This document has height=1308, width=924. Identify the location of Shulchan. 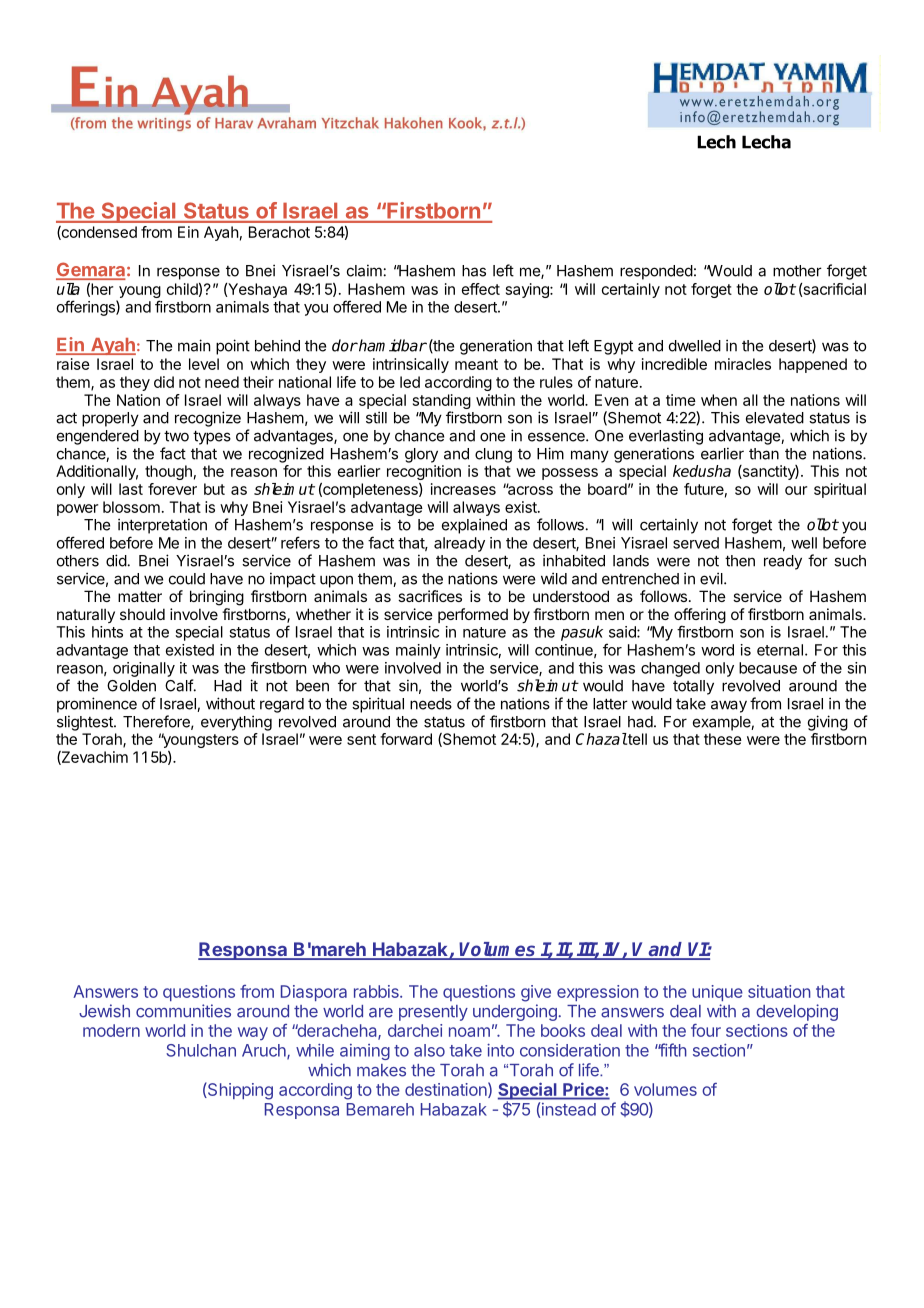
(201, 1050).
